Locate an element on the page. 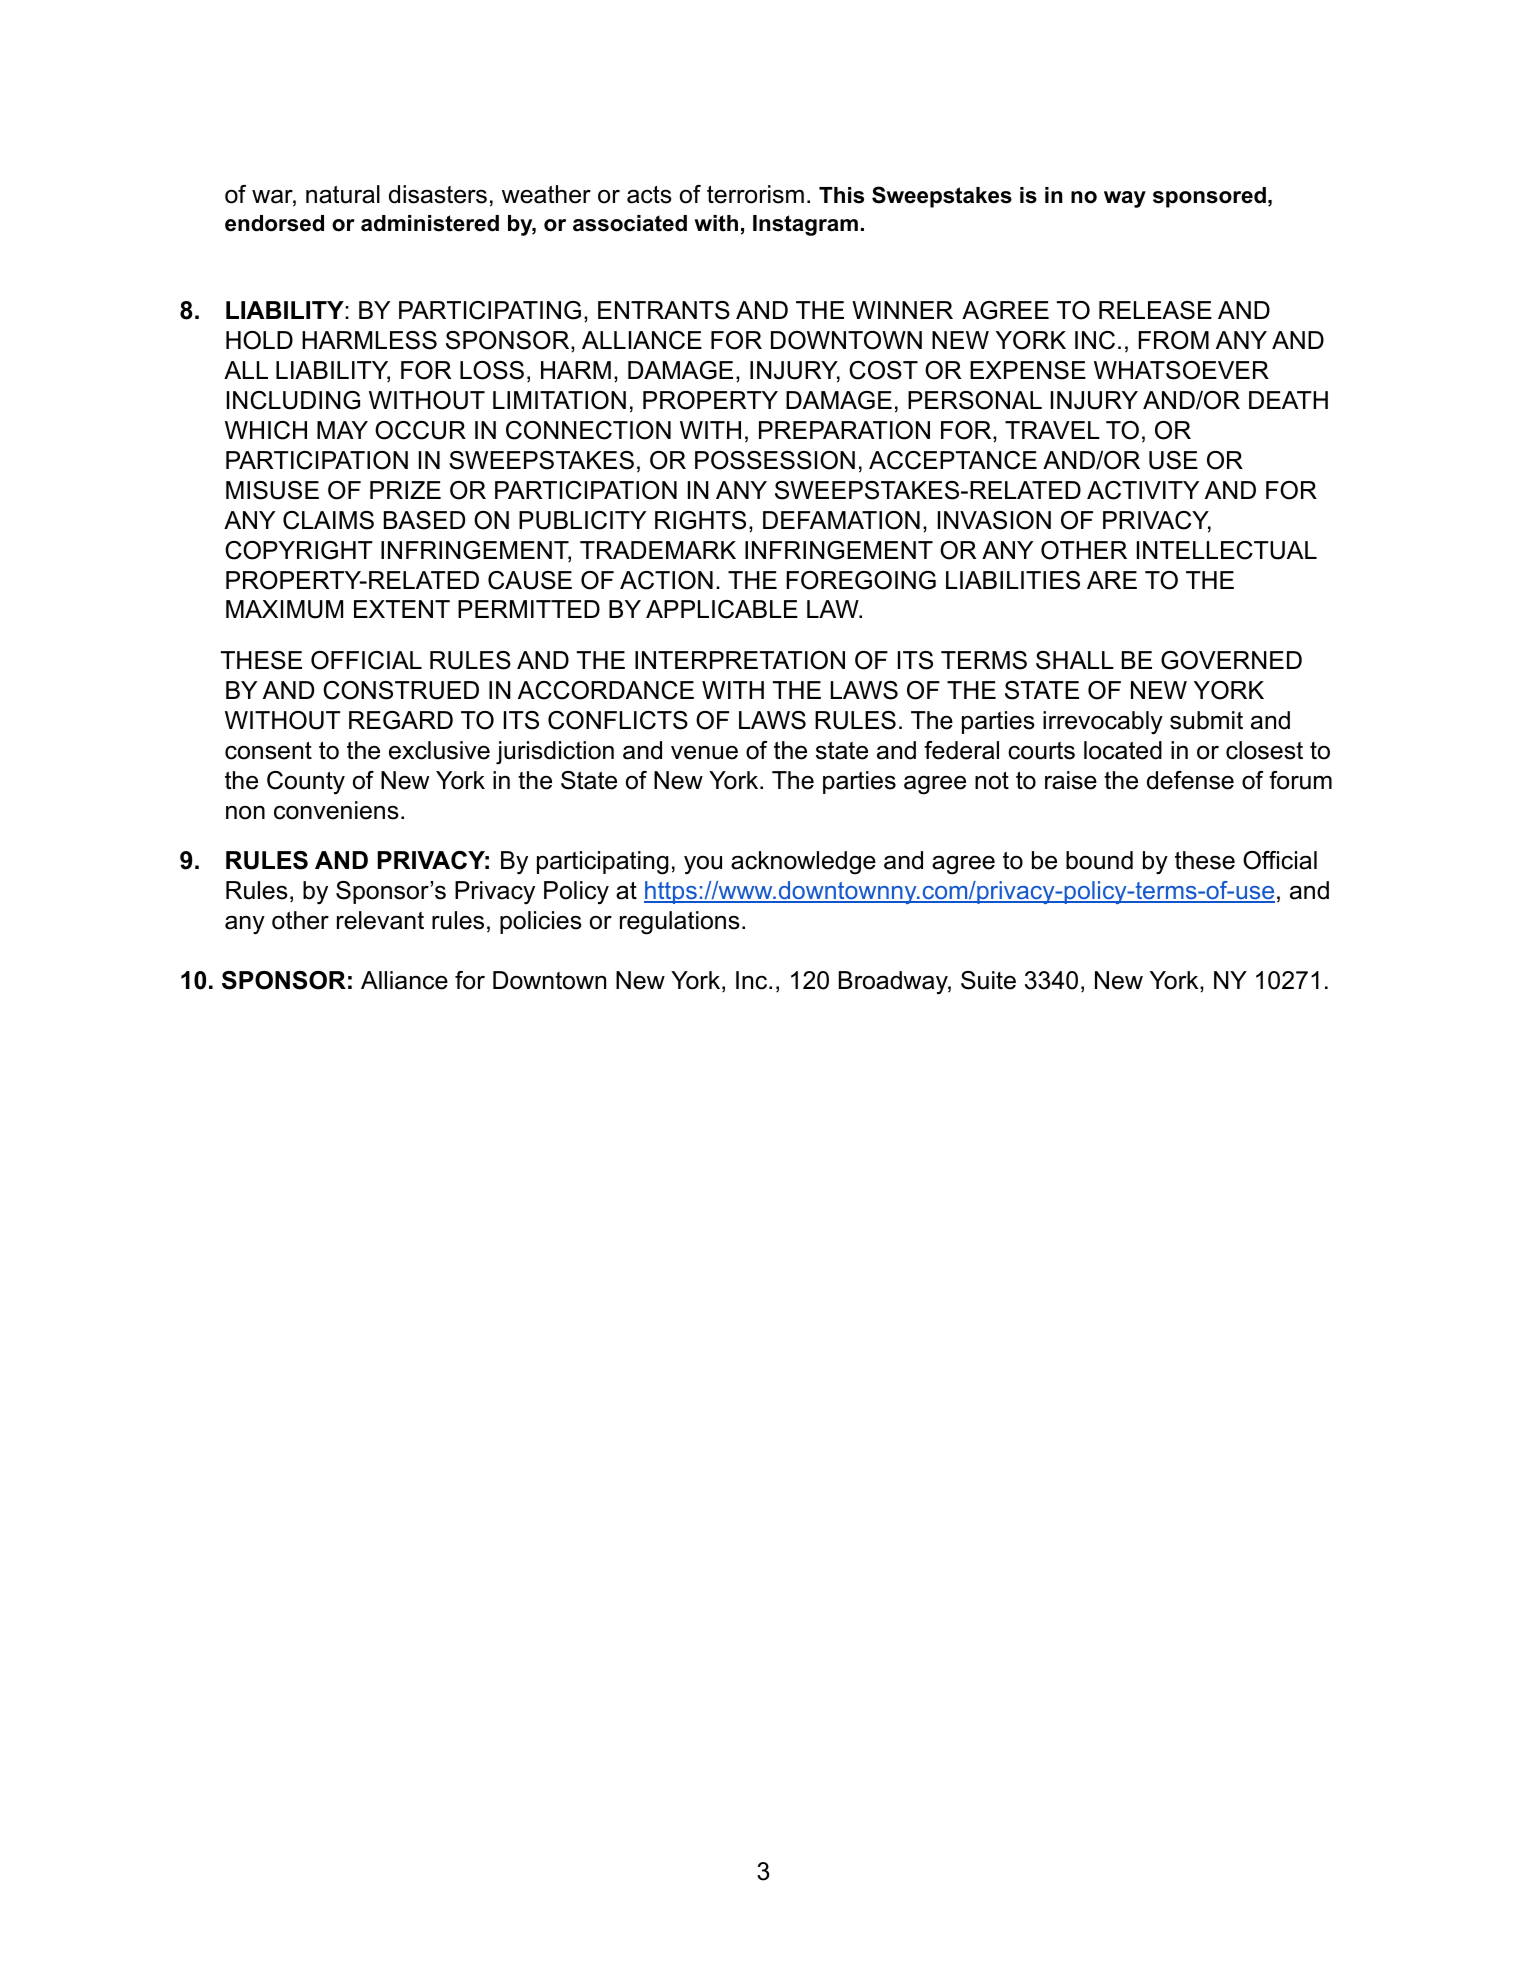  defense is located at coordinates (1190, 780).
